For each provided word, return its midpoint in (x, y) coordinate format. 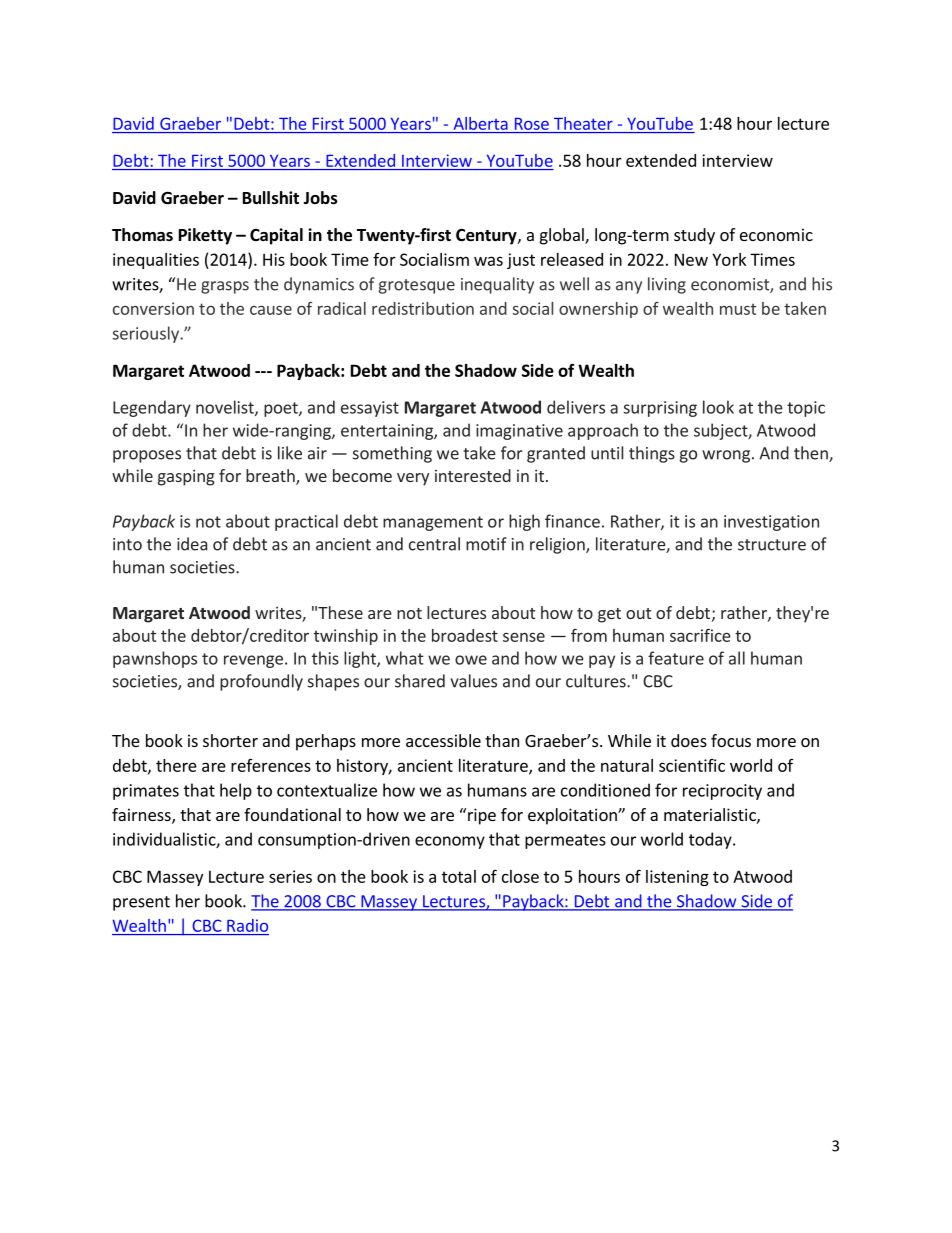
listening (677, 878)
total (459, 876)
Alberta (481, 123)
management (433, 523)
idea (192, 544)
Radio (247, 925)
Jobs (320, 198)
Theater (583, 123)
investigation (771, 523)
